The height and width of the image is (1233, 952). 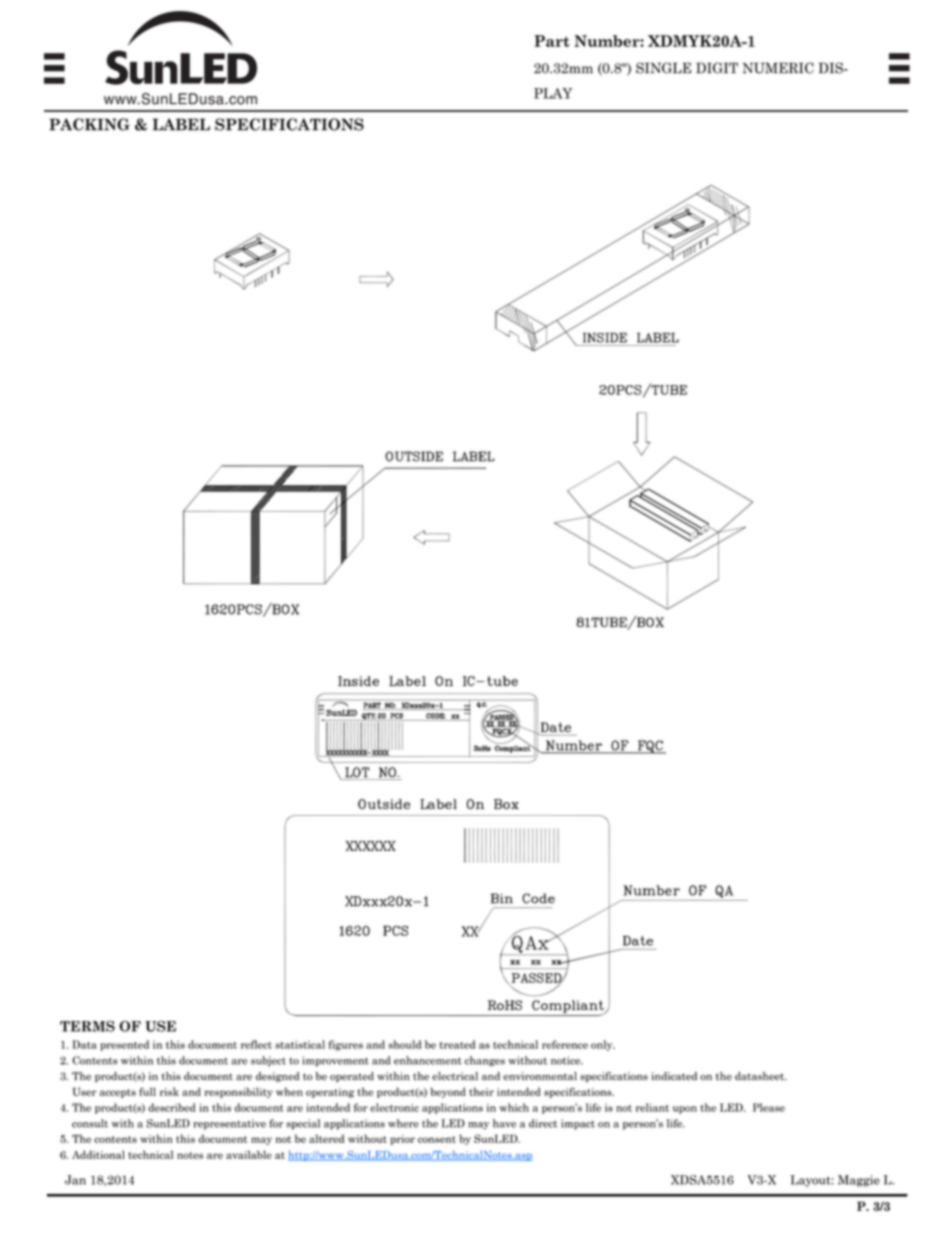 What do you see at coordinates (181, 124) in the image?
I see `LABEL` at bounding box center [181, 124].
